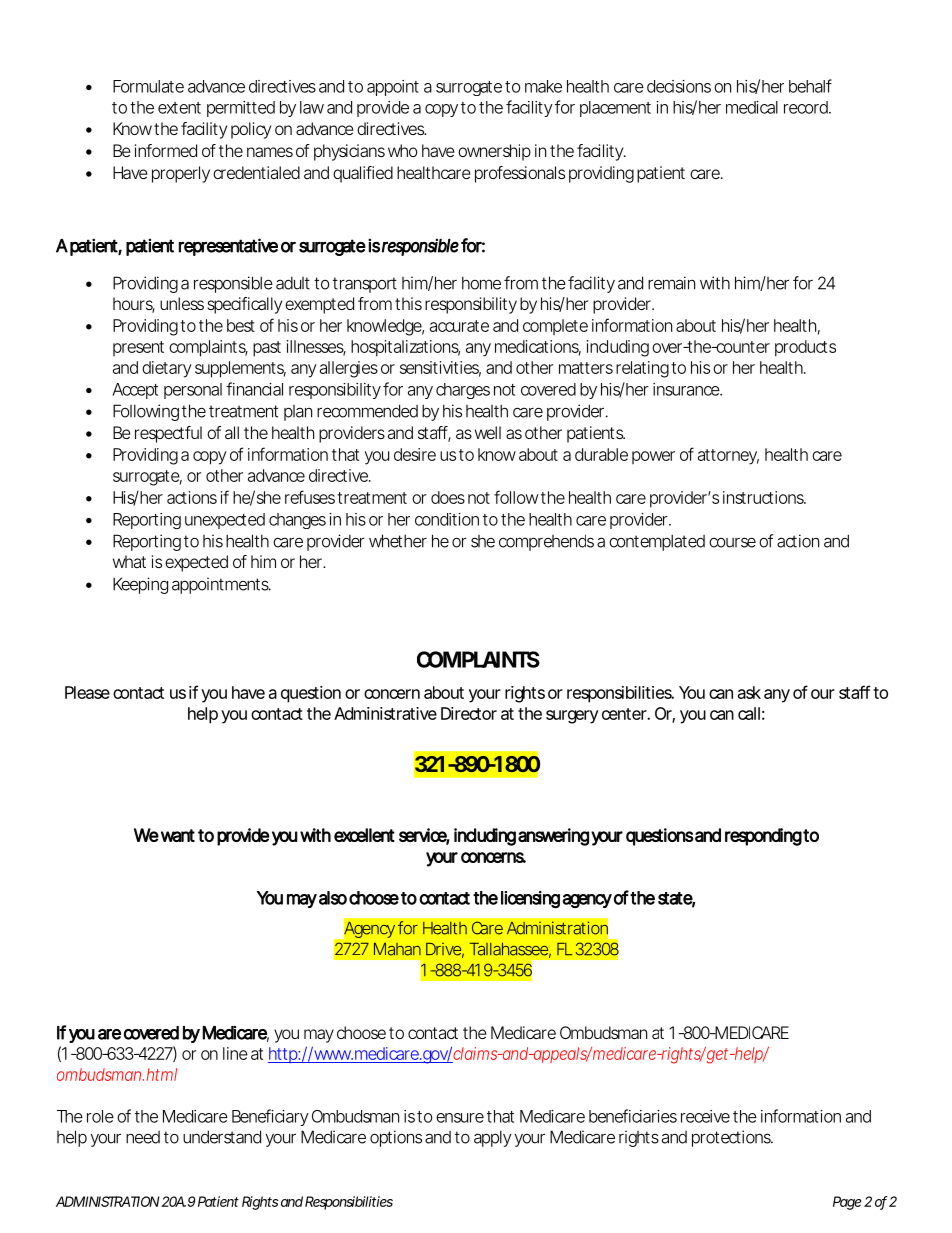 The height and width of the document is (1233, 952). I want to click on Director, so click(469, 713).
